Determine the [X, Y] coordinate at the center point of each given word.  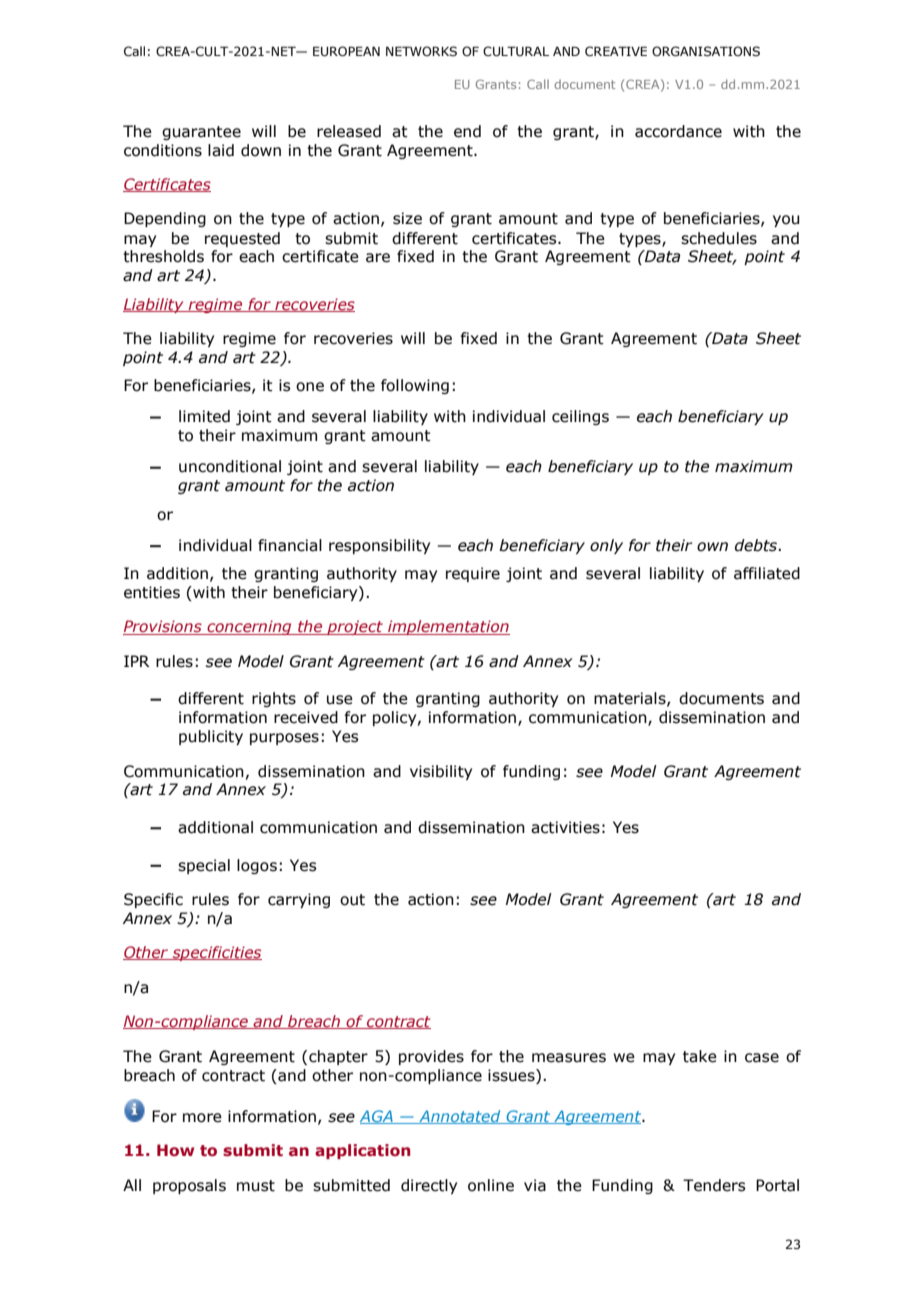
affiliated [767, 573]
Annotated [460, 1117]
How [176, 1150]
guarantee [201, 133]
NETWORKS [421, 51]
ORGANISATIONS [706, 51]
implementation [448, 627]
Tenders [714, 1185]
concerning [249, 627]
